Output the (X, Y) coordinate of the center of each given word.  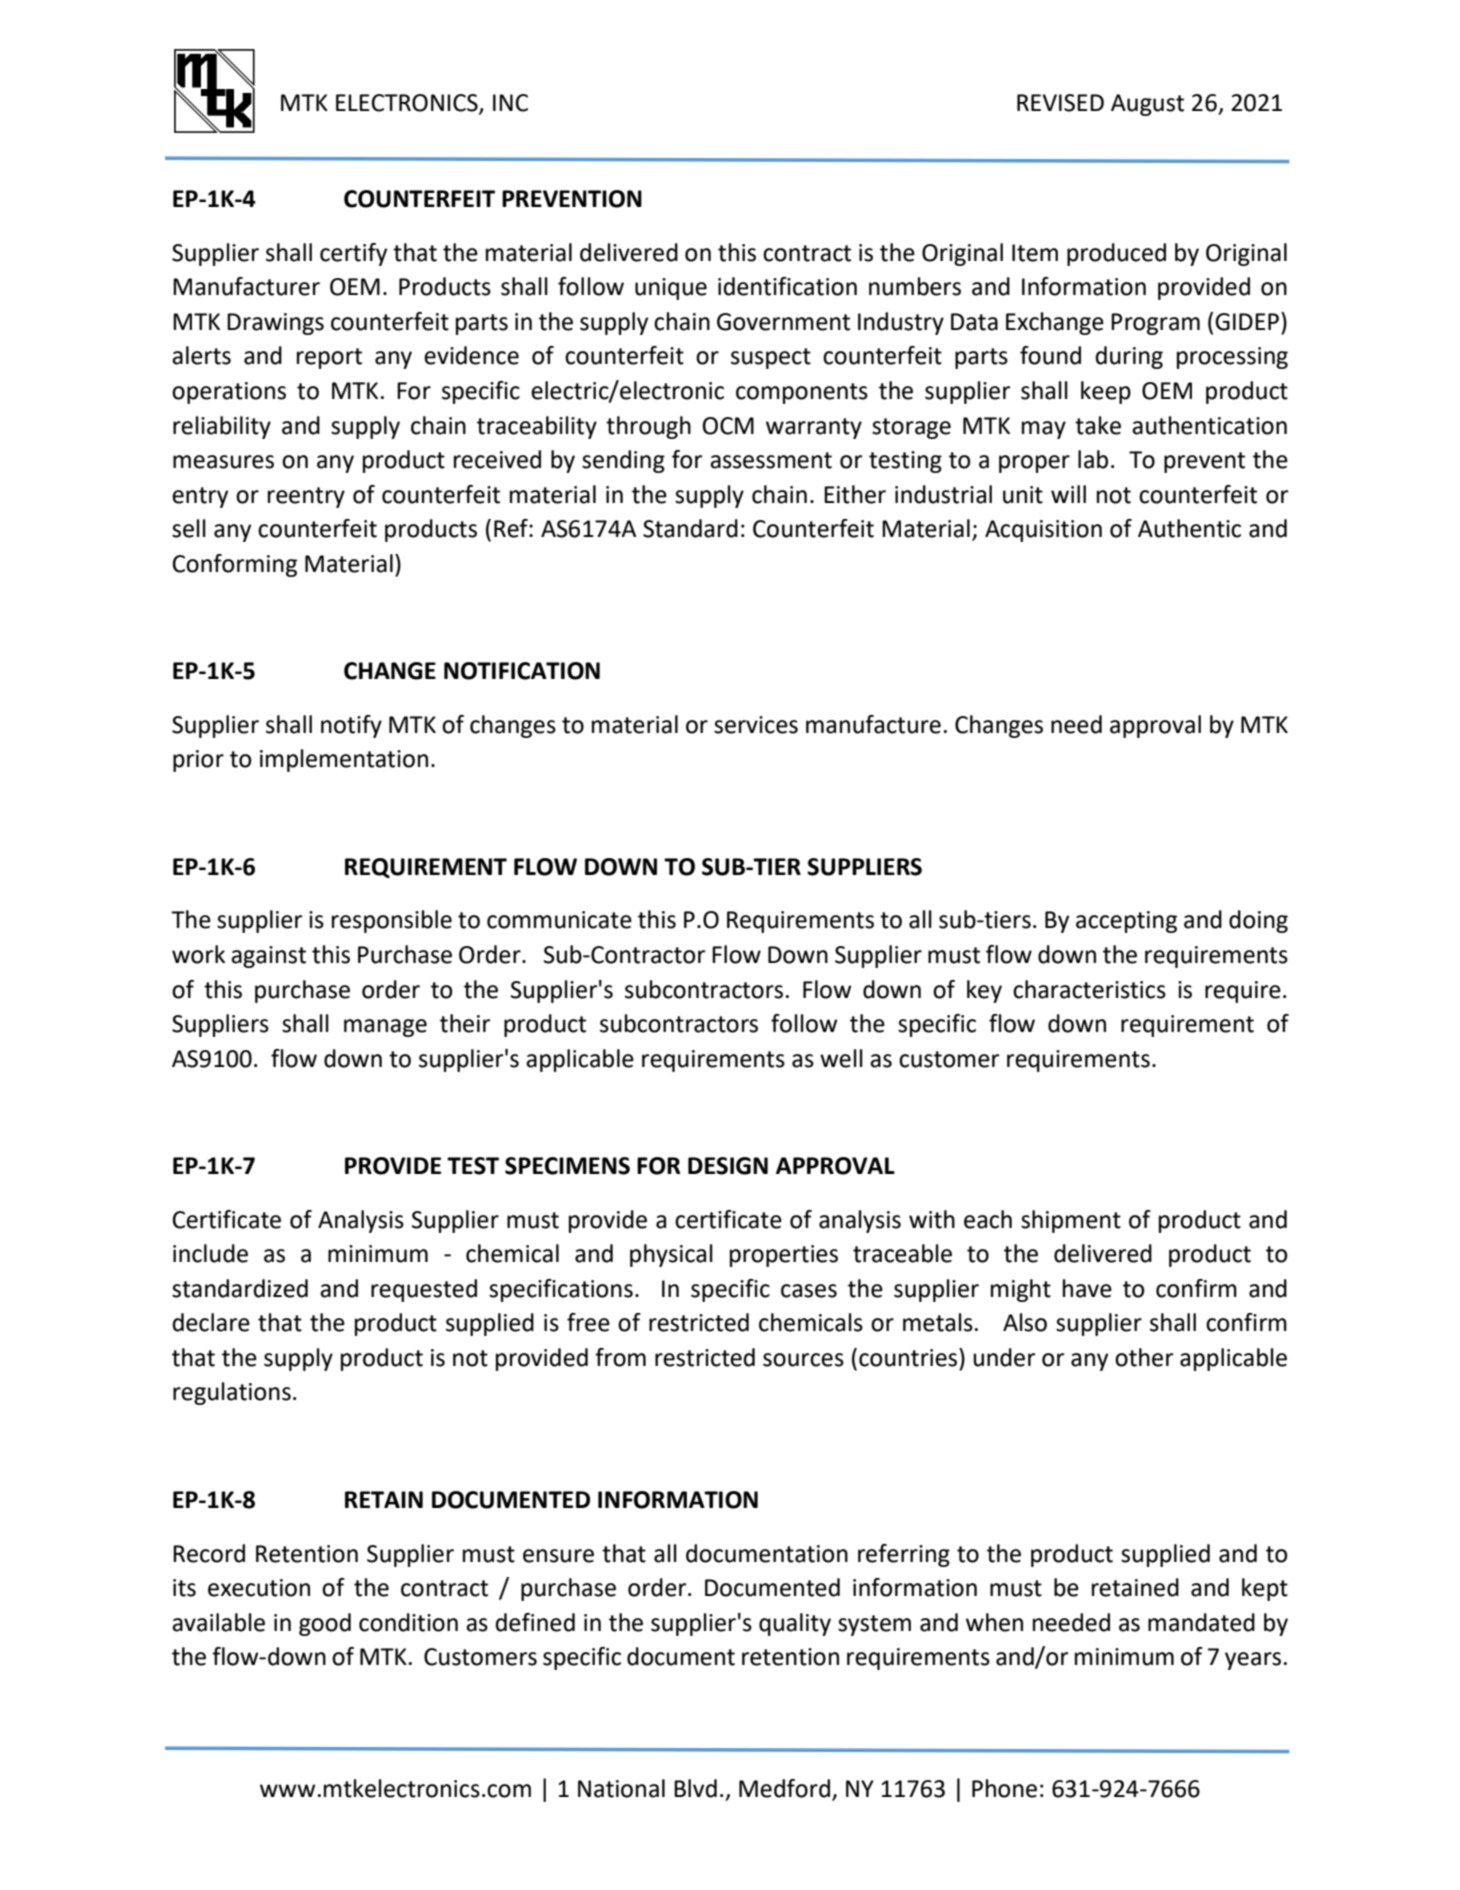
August (1147, 105)
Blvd (695, 1788)
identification (787, 286)
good (325, 1624)
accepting (1126, 922)
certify (353, 254)
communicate (559, 920)
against (268, 957)
